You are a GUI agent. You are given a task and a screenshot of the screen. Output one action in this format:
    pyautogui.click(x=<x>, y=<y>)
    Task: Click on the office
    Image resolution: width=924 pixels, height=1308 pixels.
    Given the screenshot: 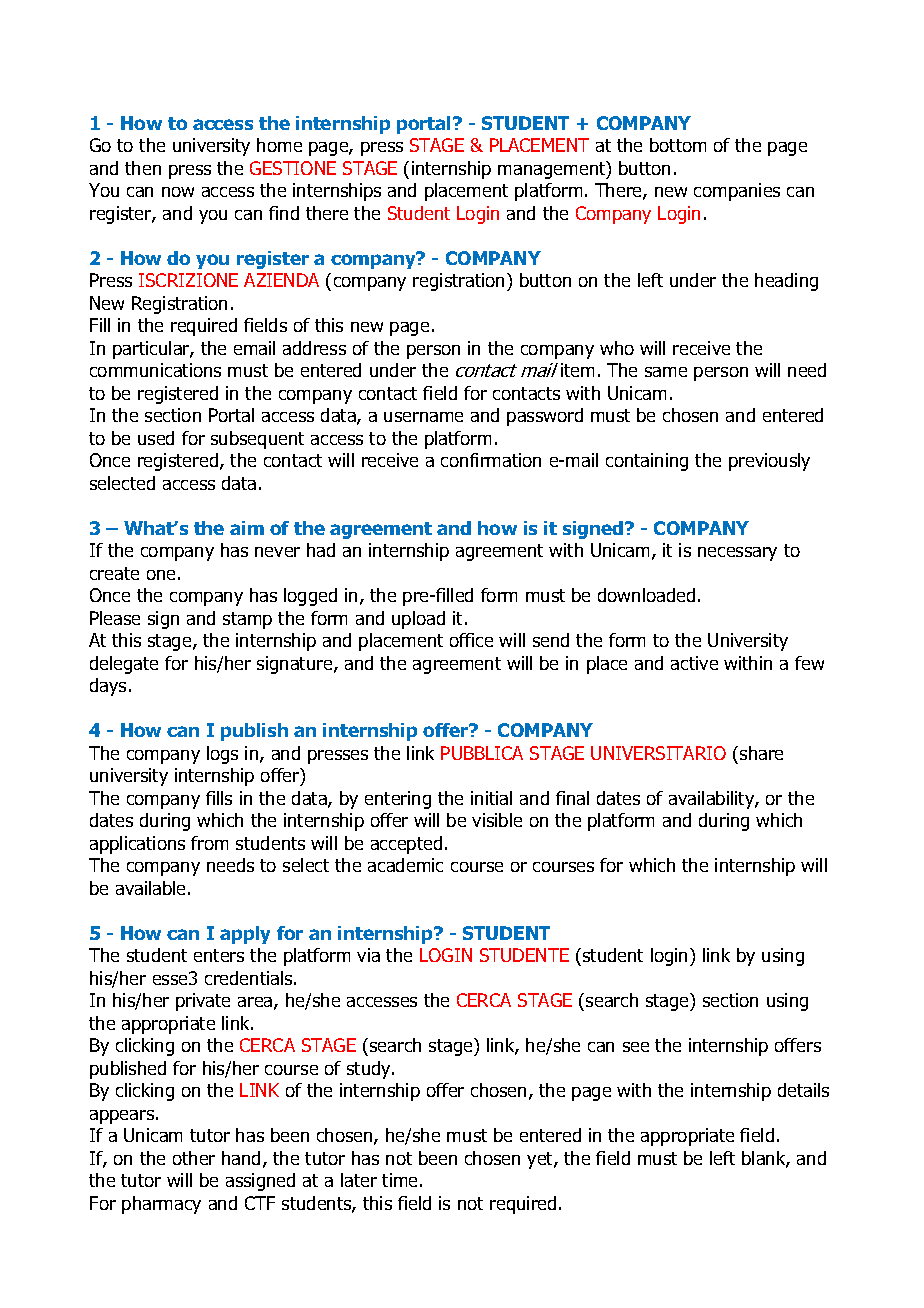 What is the action you would take?
    pyautogui.click(x=471, y=640)
